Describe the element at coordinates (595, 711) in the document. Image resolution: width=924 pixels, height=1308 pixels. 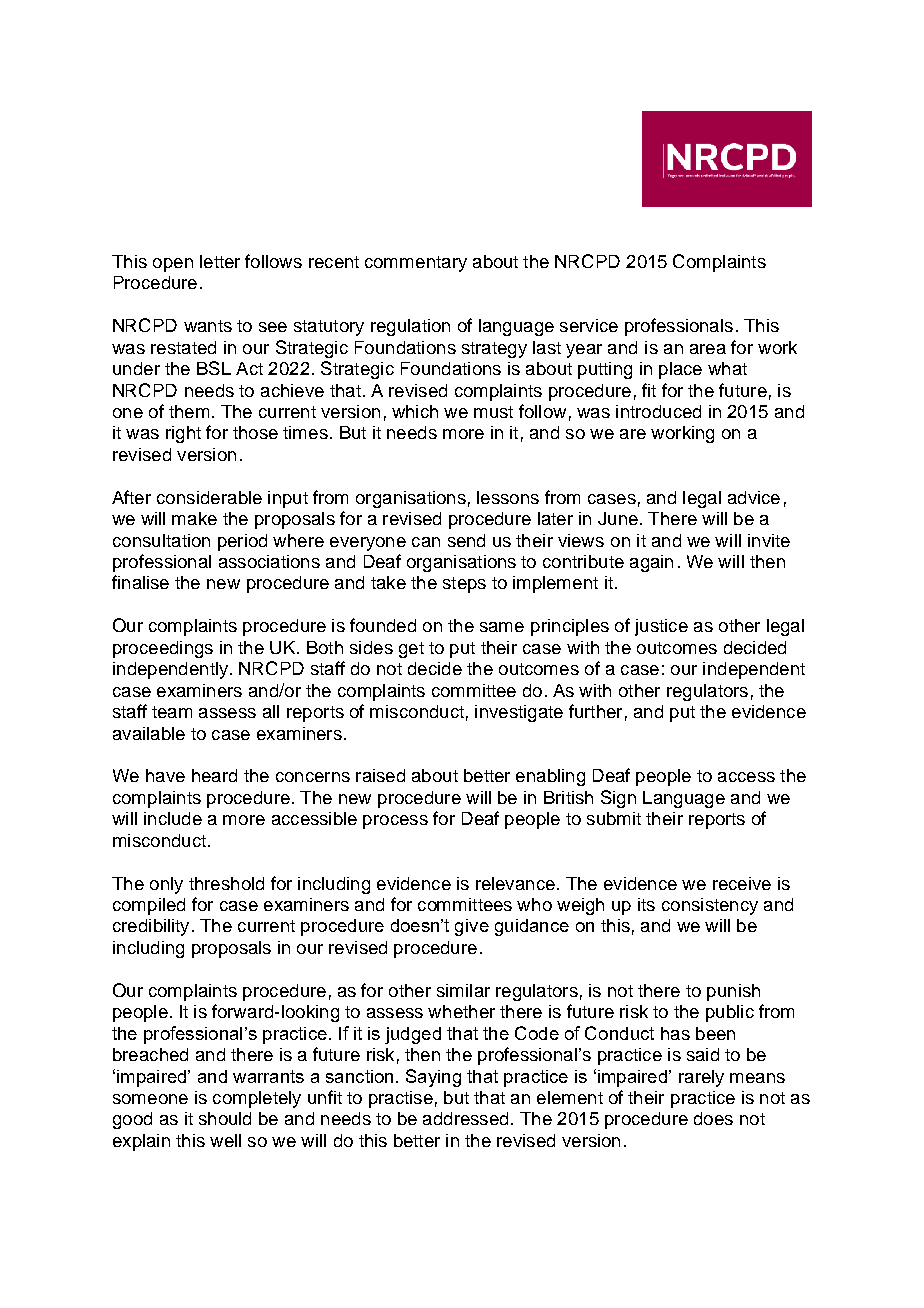
I see `further` at that location.
